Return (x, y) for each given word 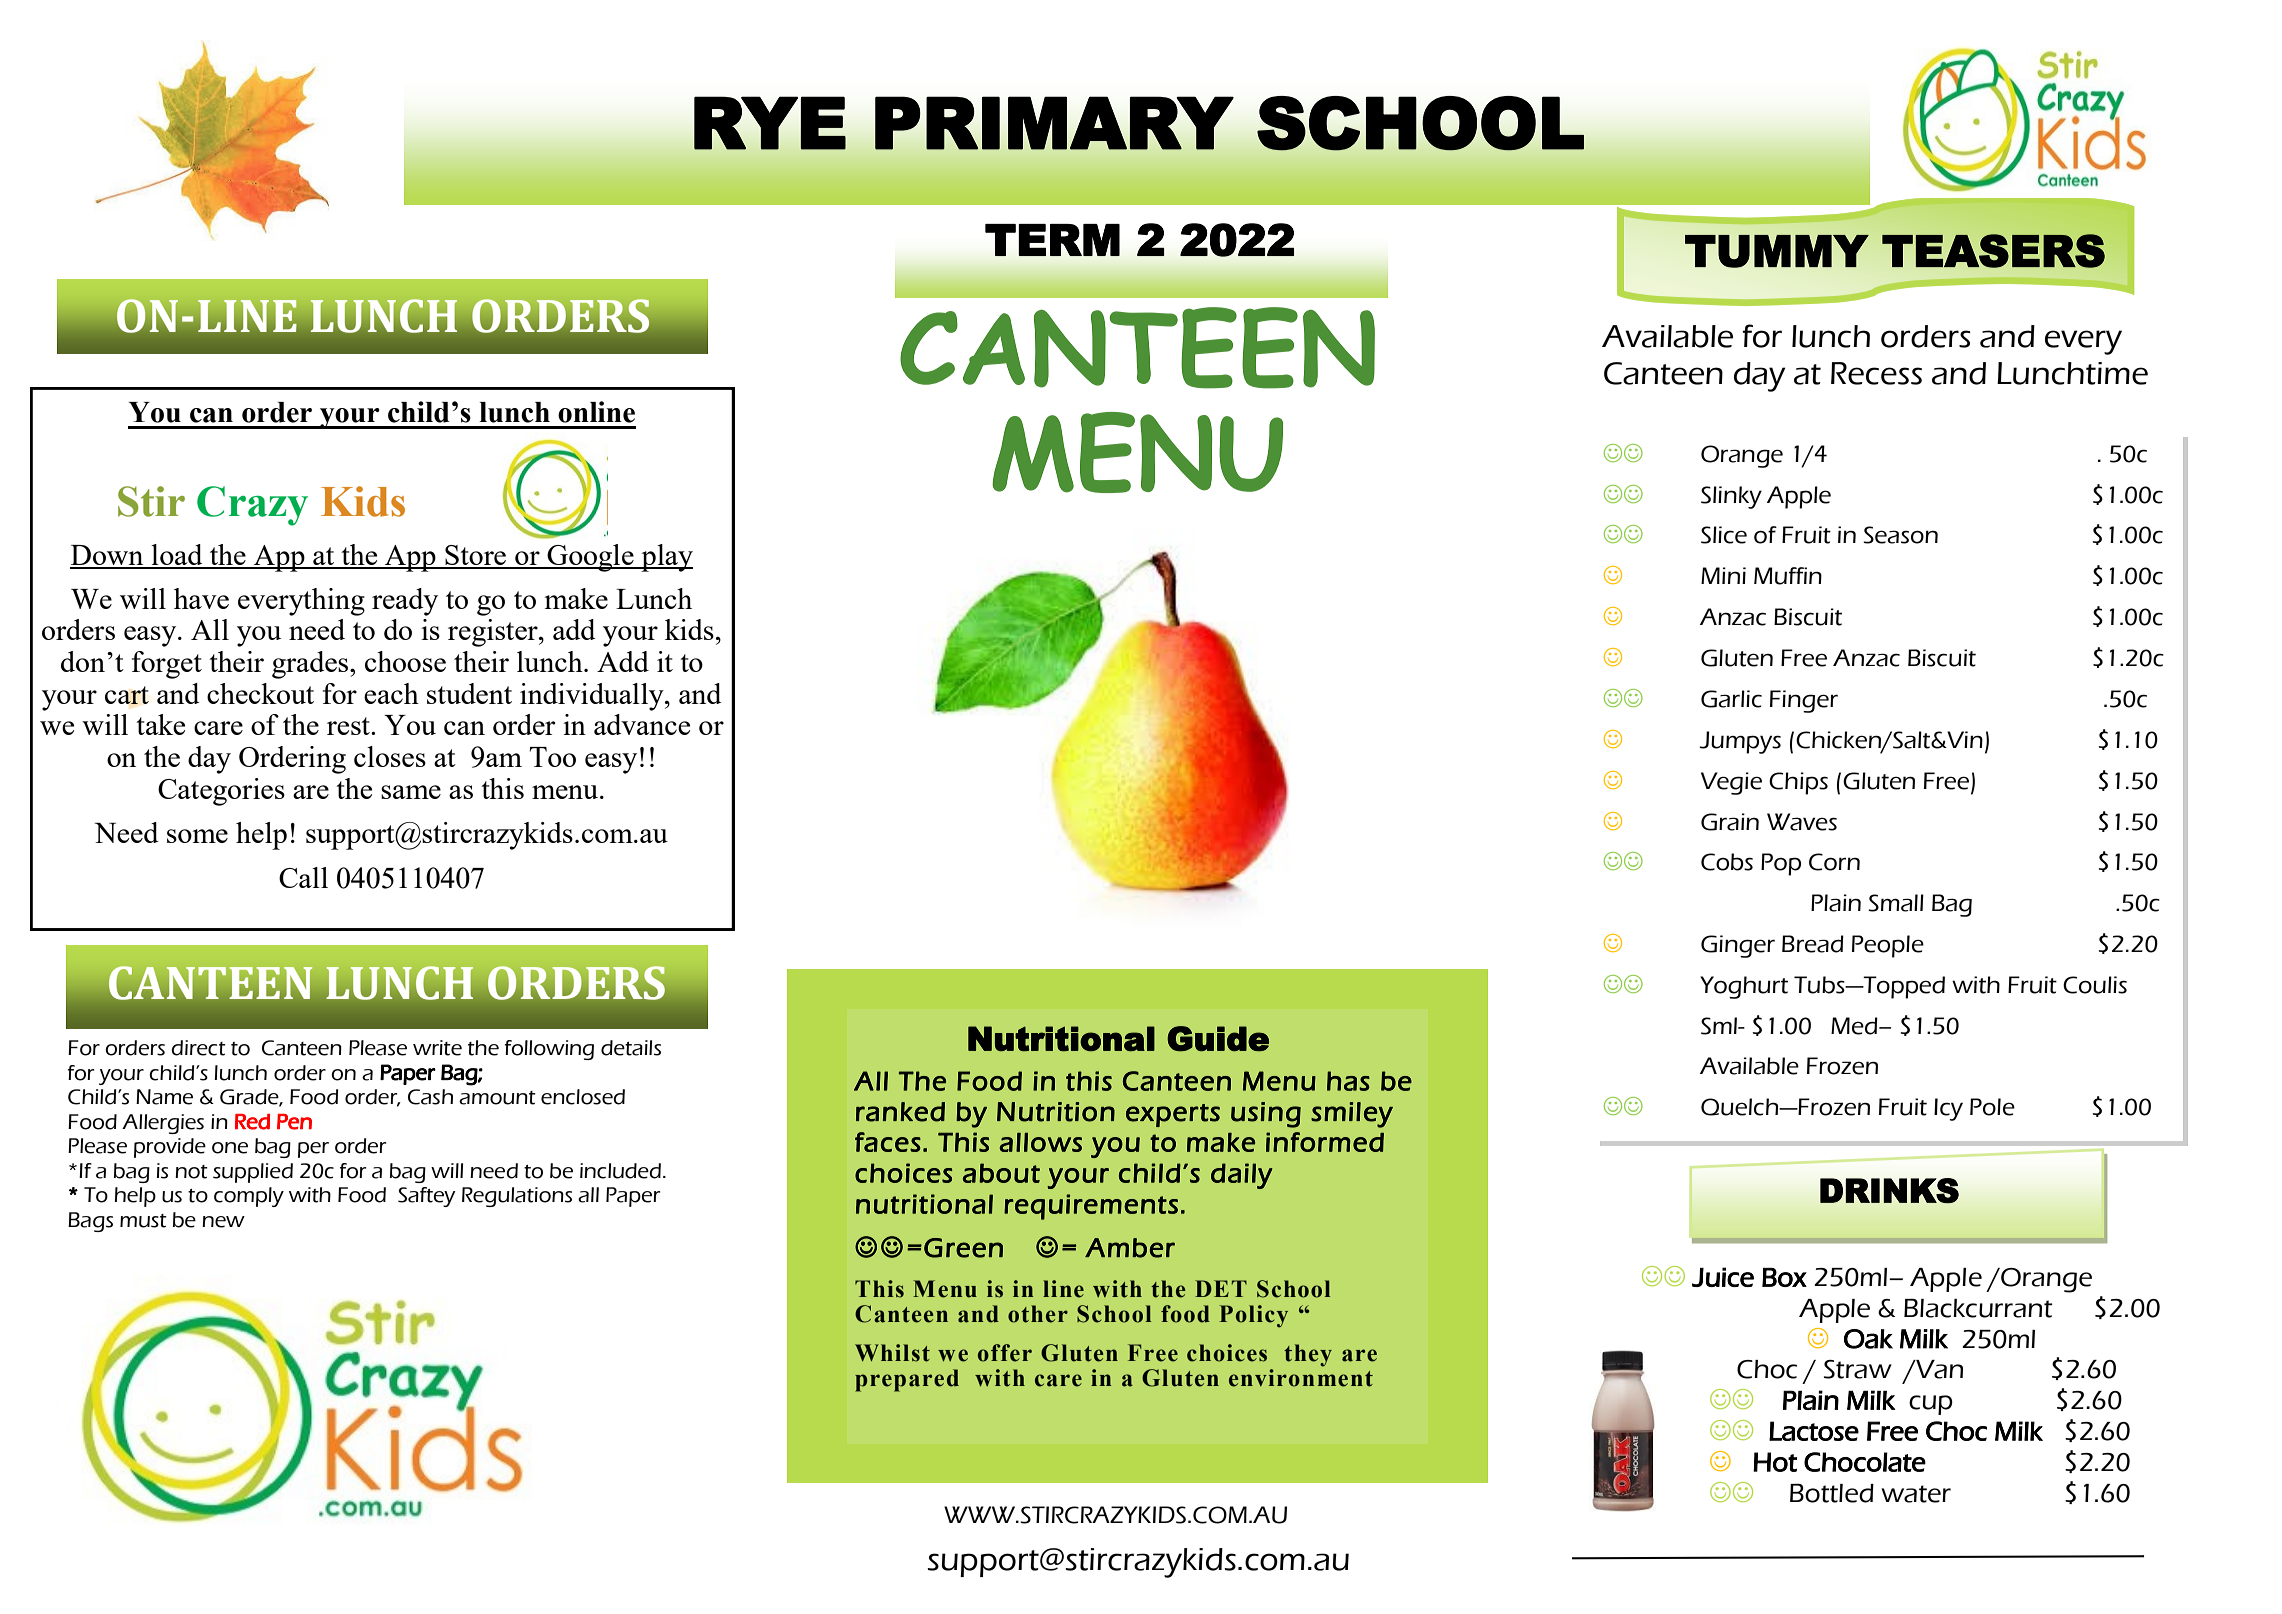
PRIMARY (1054, 123)
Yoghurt (1744, 987)
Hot (1775, 1462)
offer (1005, 1353)
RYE (770, 123)
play (666, 558)
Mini (1723, 575)
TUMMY (1777, 251)
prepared (907, 1380)
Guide (1218, 1038)
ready (405, 602)
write (437, 1048)
